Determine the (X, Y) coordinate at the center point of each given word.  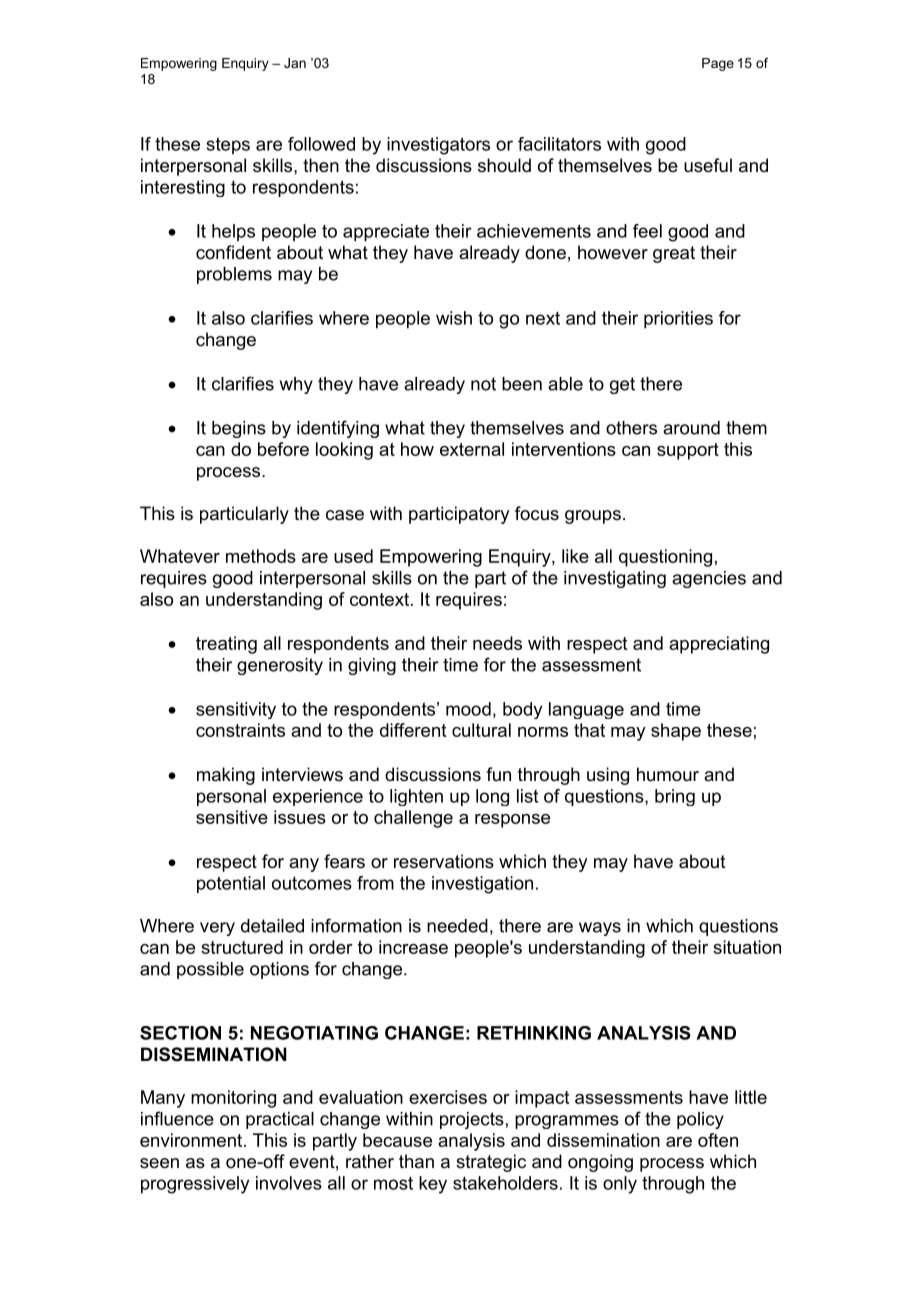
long (492, 797)
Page (718, 64)
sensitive (232, 817)
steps (228, 145)
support (688, 451)
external (472, 449)
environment (192, 1140)
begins (239, 429)
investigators (438, 146)
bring (675, 797)
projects (472, 1120)
